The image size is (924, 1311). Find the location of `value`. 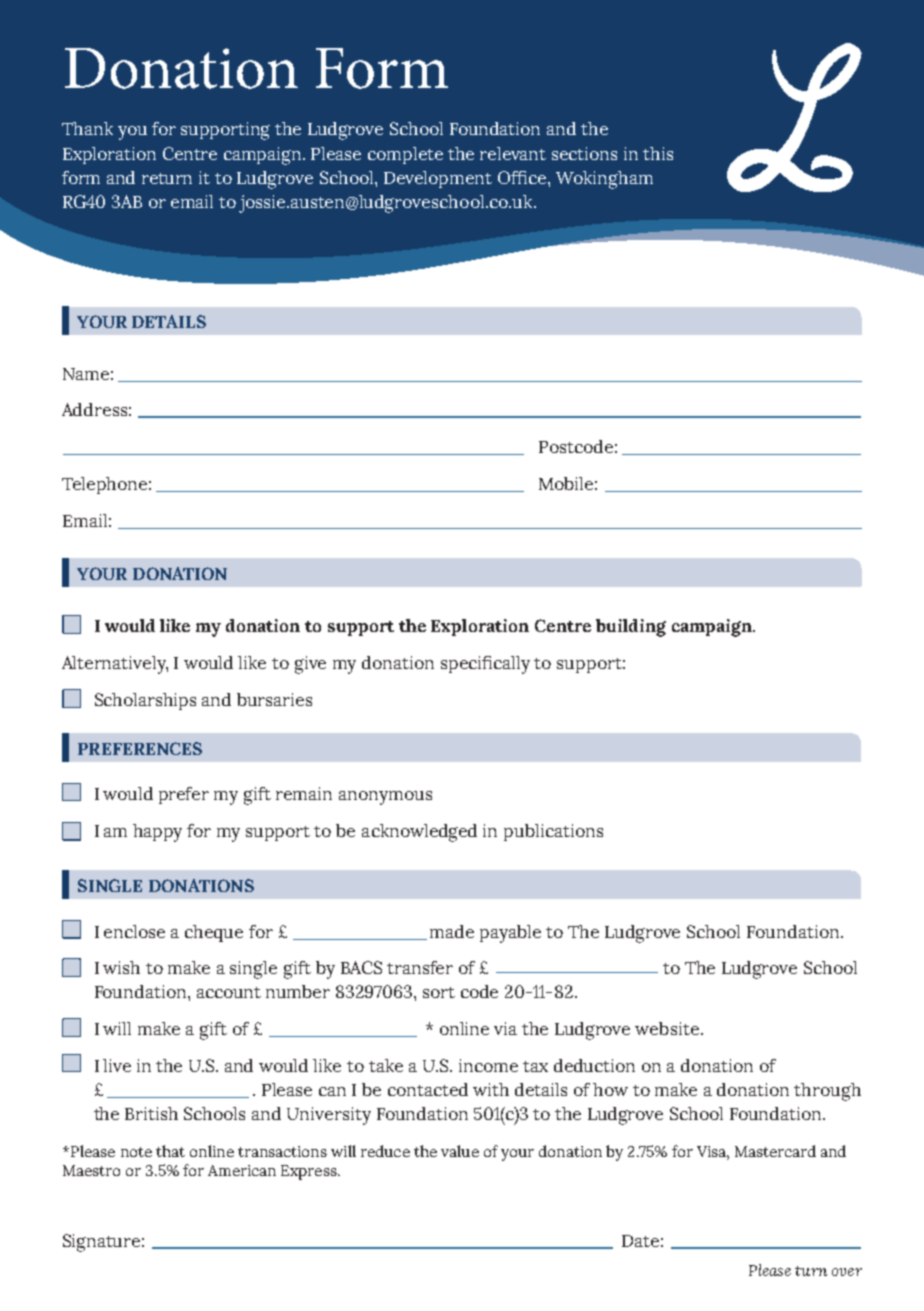

value is located at coordinates (460, 1151).
